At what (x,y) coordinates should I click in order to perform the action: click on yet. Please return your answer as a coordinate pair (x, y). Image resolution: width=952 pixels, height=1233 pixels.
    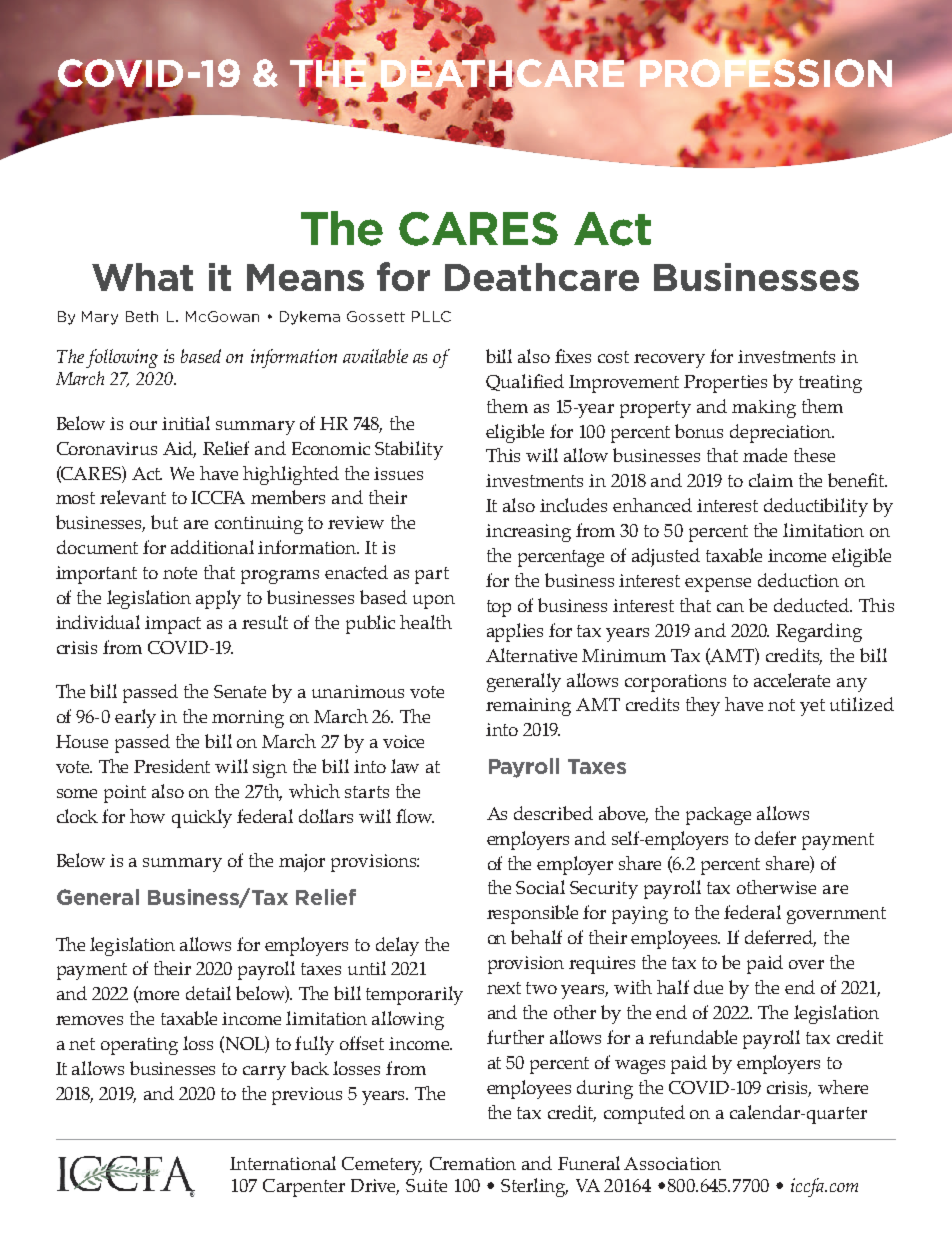
    Looking at the image, I should click on (812, 707).
